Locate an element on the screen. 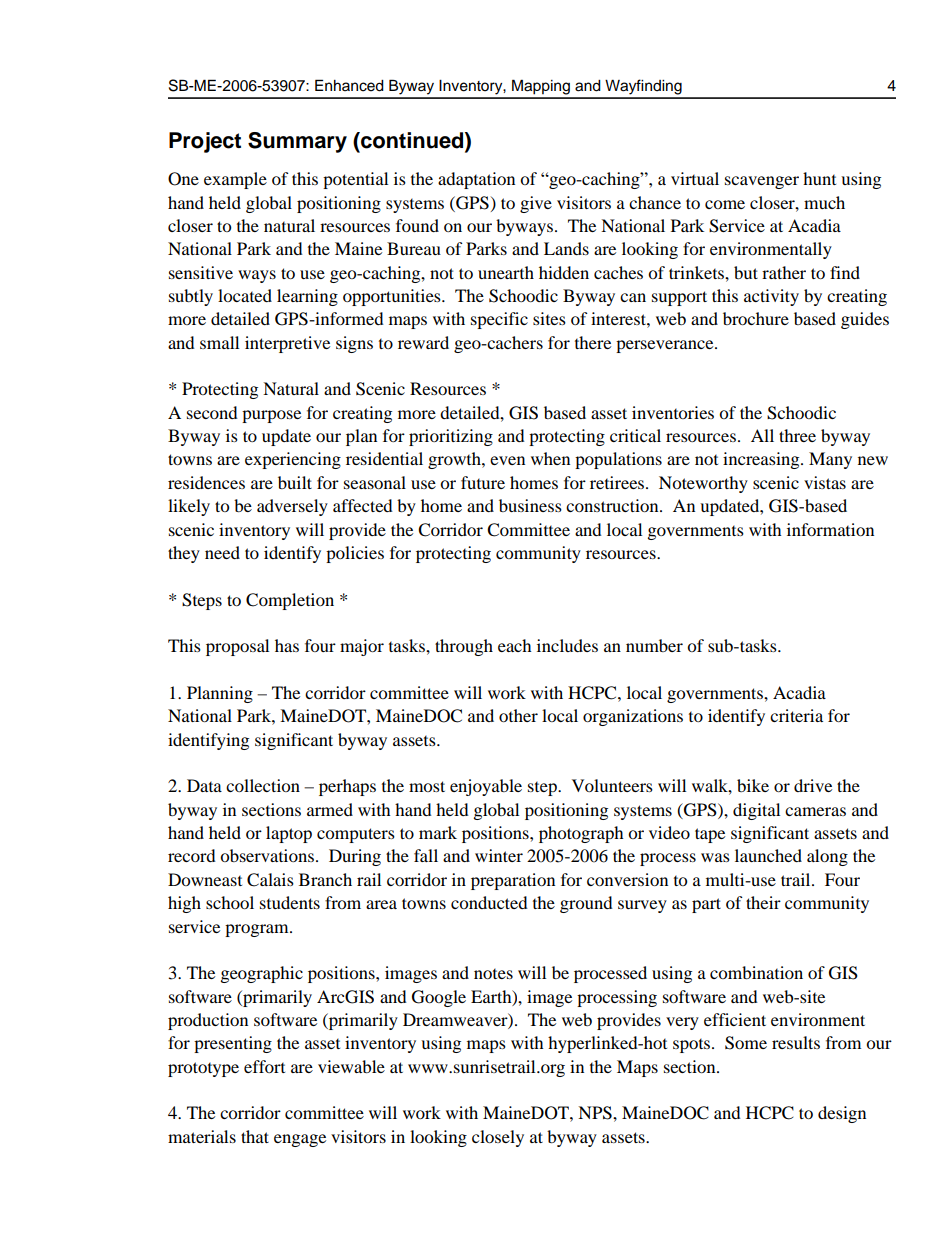 Image resolution: width=952 pixels, height=1233 pixels. when is located at coordinates (550, 458).
